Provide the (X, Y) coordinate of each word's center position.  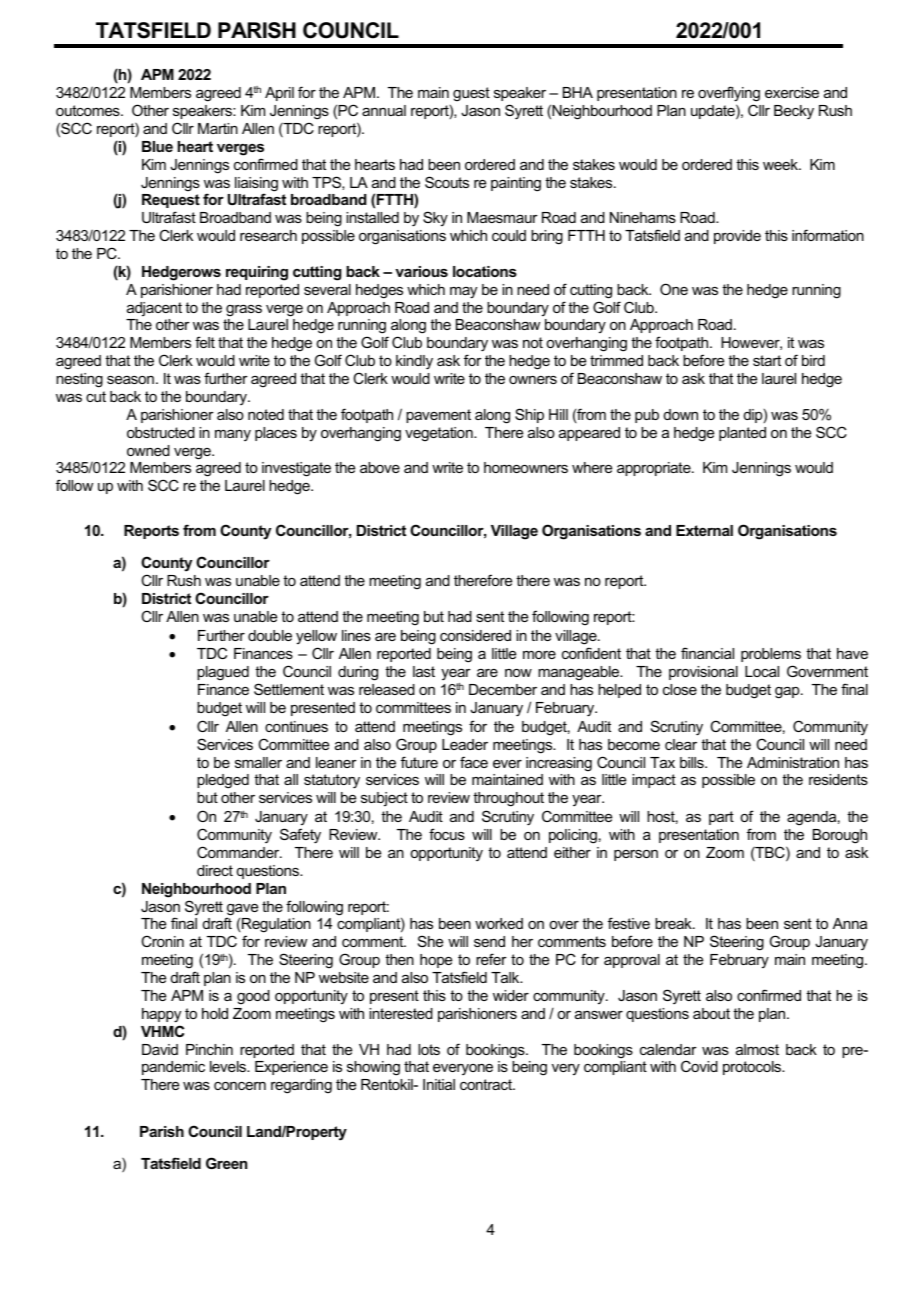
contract (487, 1084)
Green (226, 1163)
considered (475, 635)
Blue (157, 146)
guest (471, 94)
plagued (223, 673)
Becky (794, 112)
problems (771, 657)
